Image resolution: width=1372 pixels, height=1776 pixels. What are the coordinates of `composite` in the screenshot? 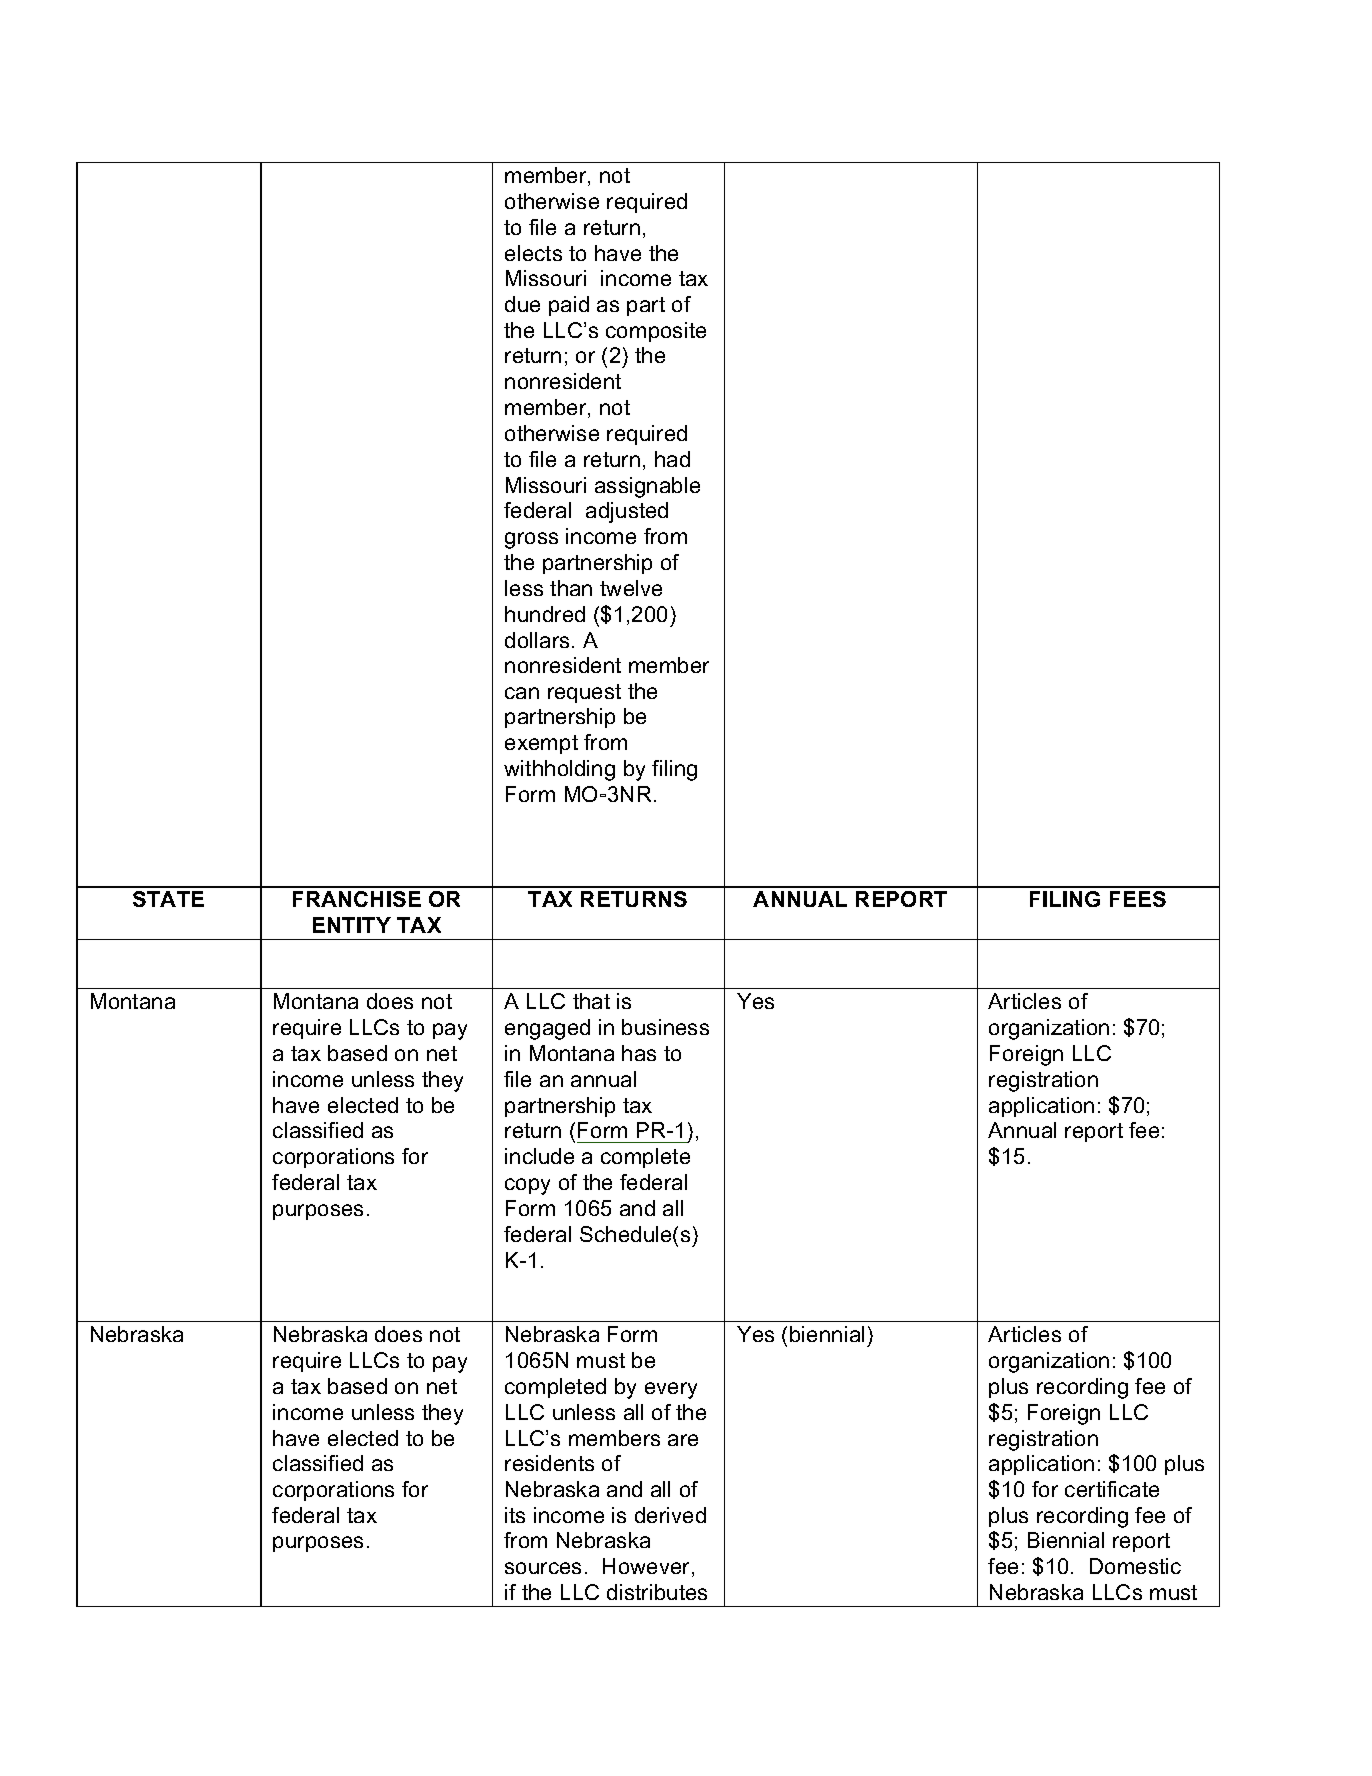 It's located at (656, 332).
